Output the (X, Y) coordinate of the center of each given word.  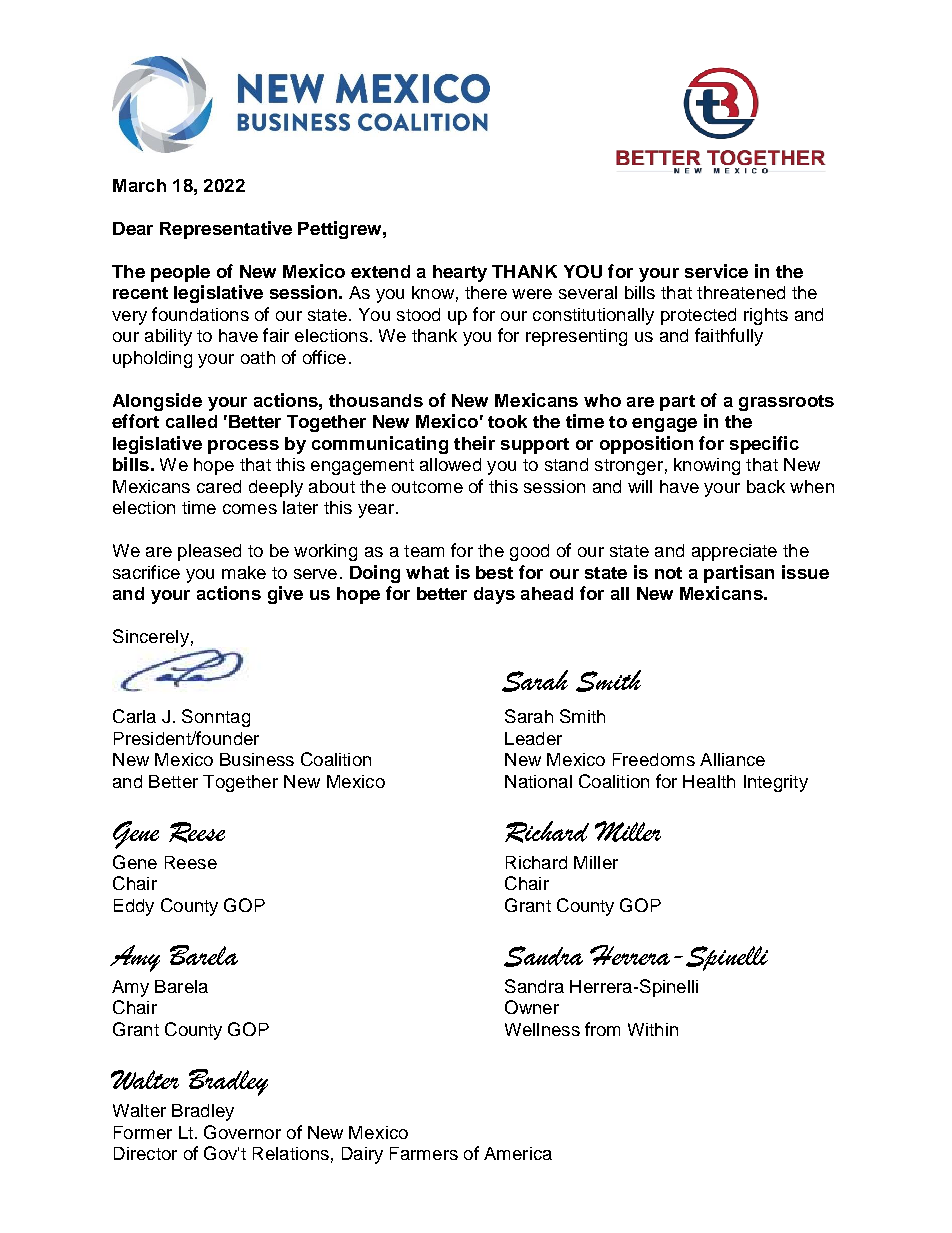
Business (257, 759)
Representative (226, 230)
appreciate (734, 552)
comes (250, 509)
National (538, 781)
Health (709, 781)
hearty (460, 273)
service (716, 271)
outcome (427, 487)
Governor (242, 1132)
